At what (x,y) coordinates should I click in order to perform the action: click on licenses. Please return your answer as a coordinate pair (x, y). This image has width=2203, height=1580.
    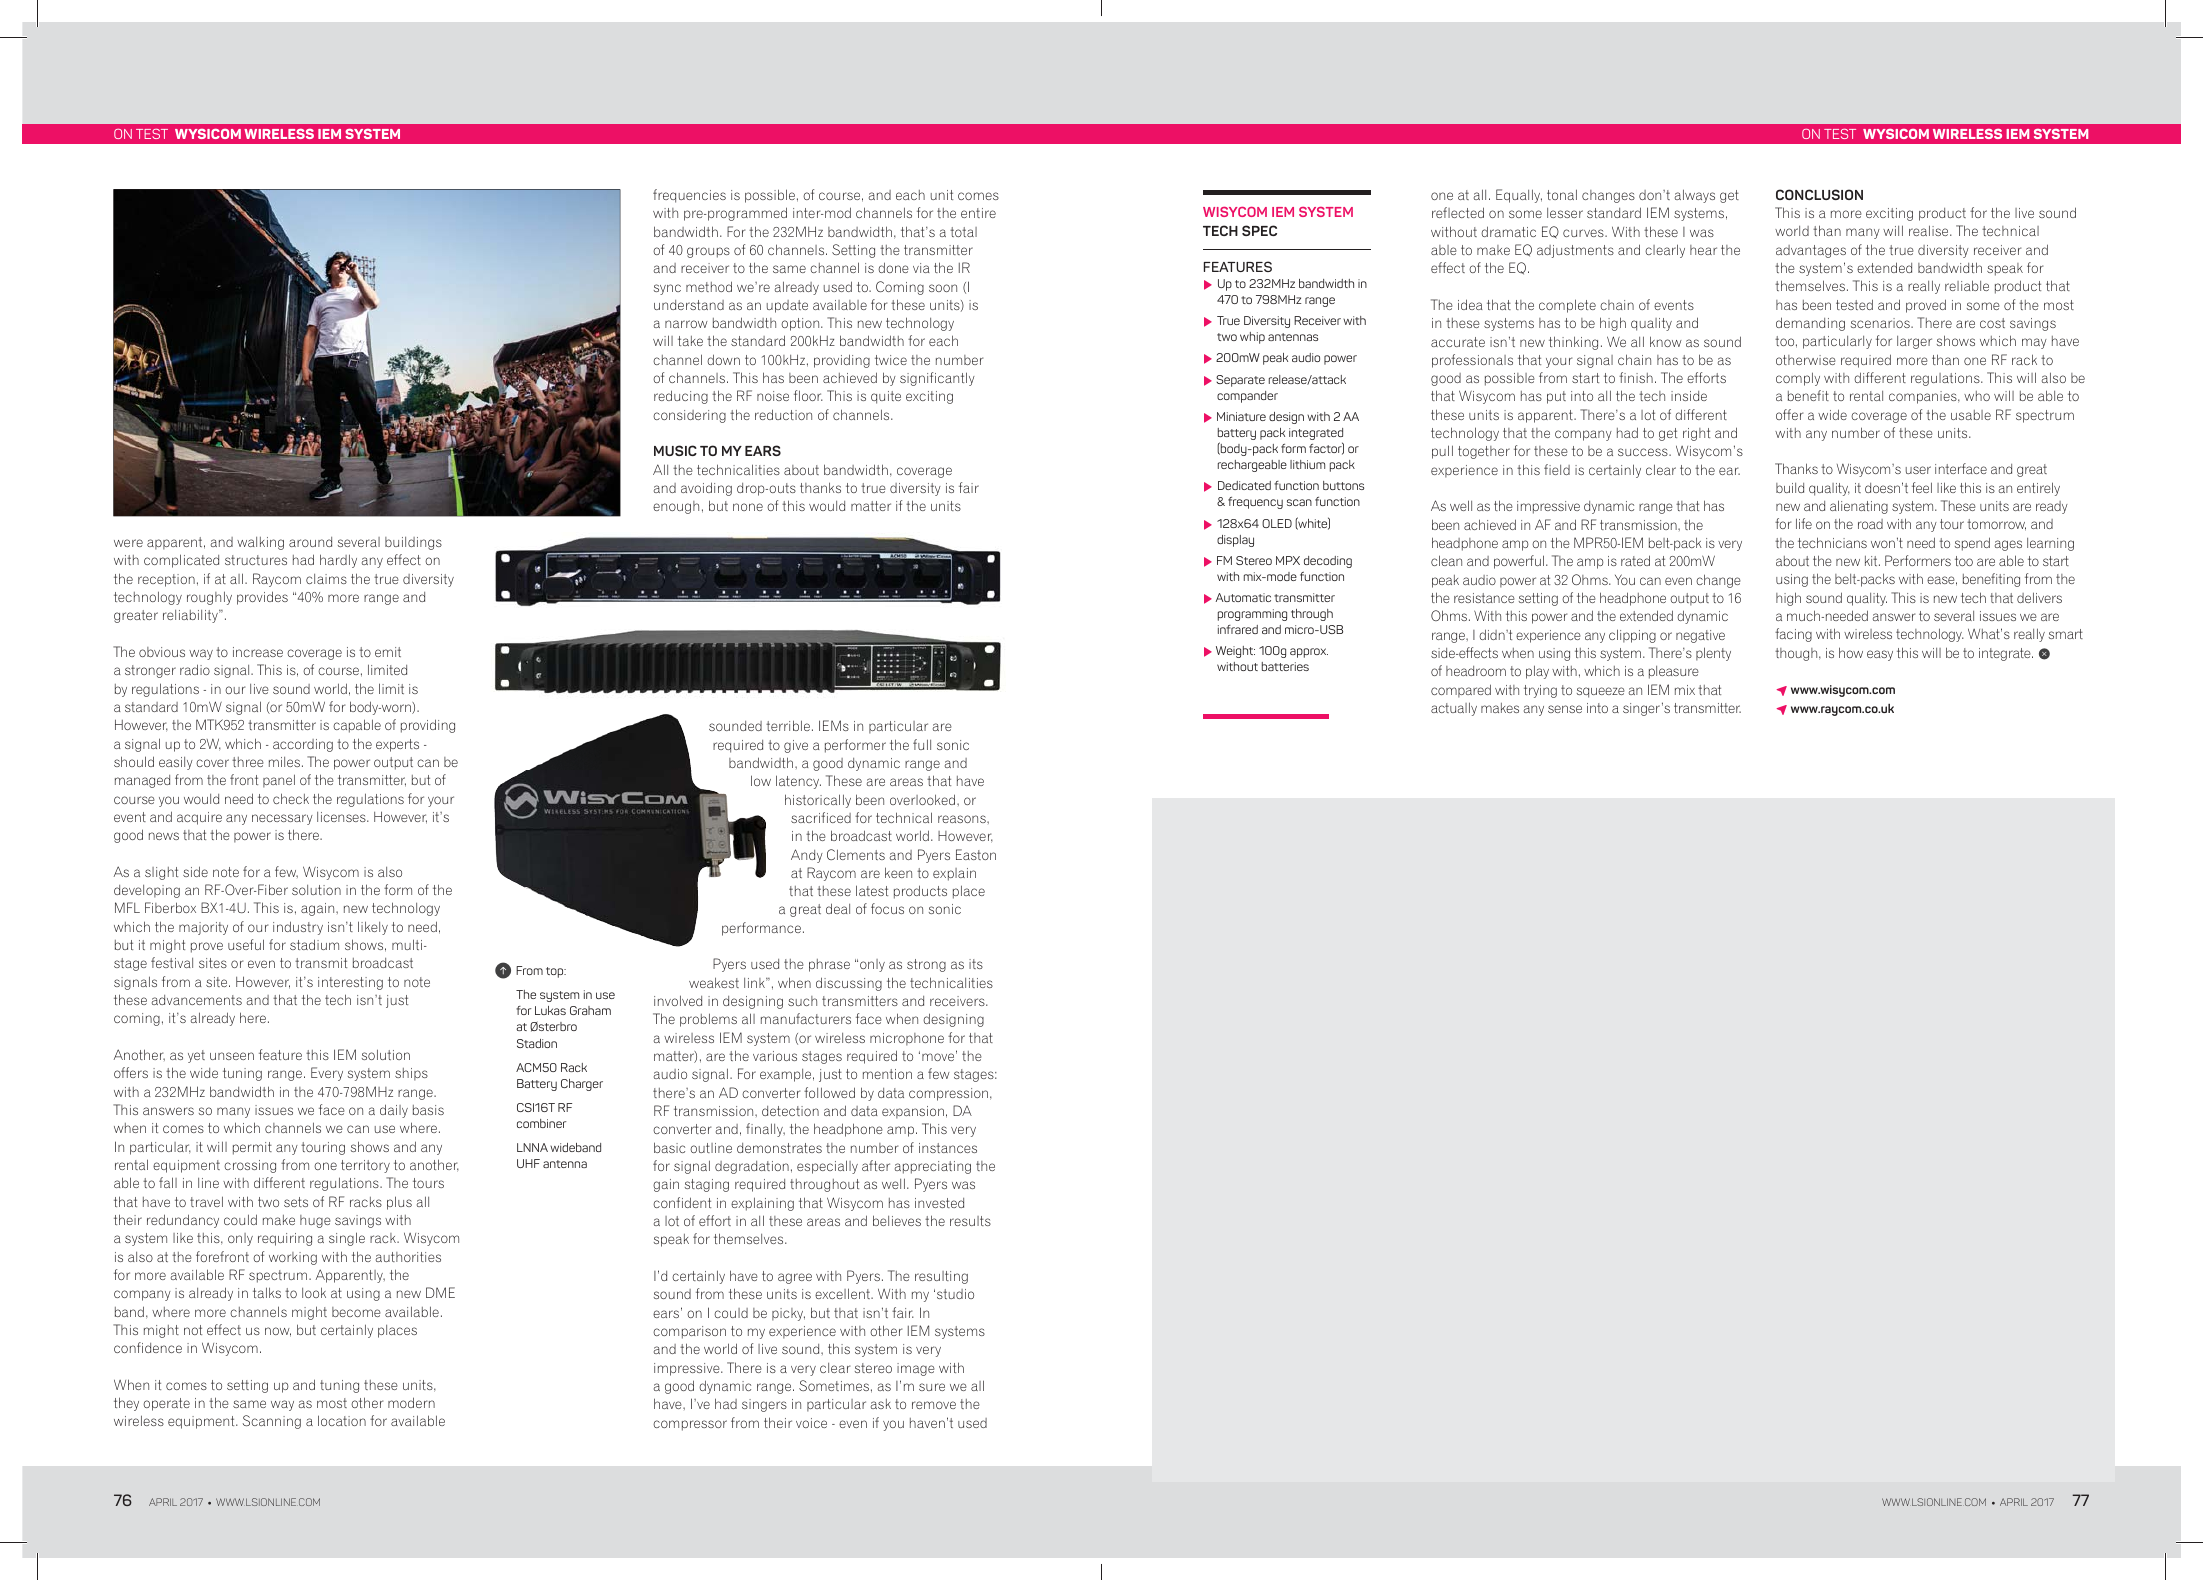
    Looking at the image, I should click on (342, 817).
